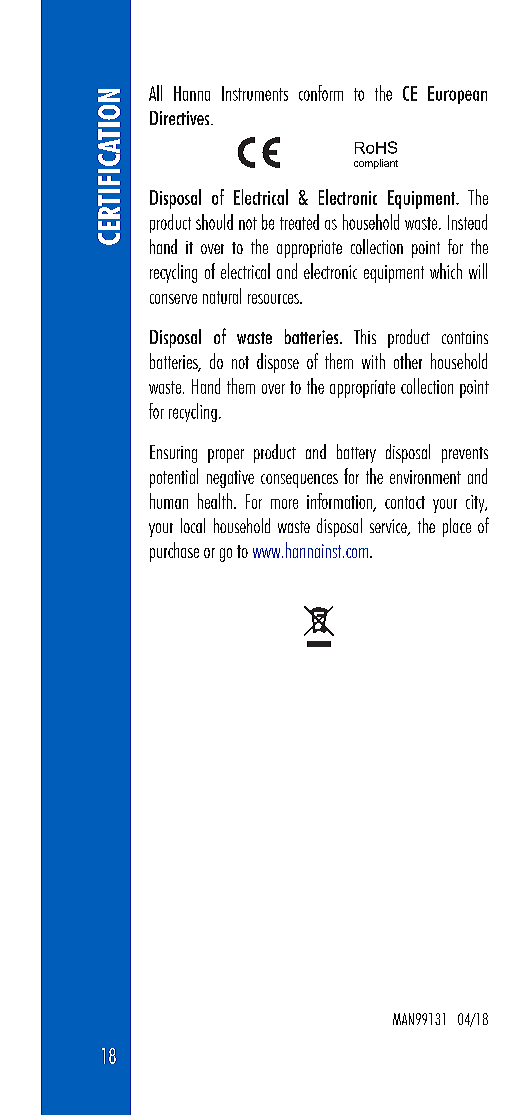 The height and width of the page is (1115, 531). What do you see at coordinates (457, 527) in the page?
I see `place` at bounding box center [457, 527].
